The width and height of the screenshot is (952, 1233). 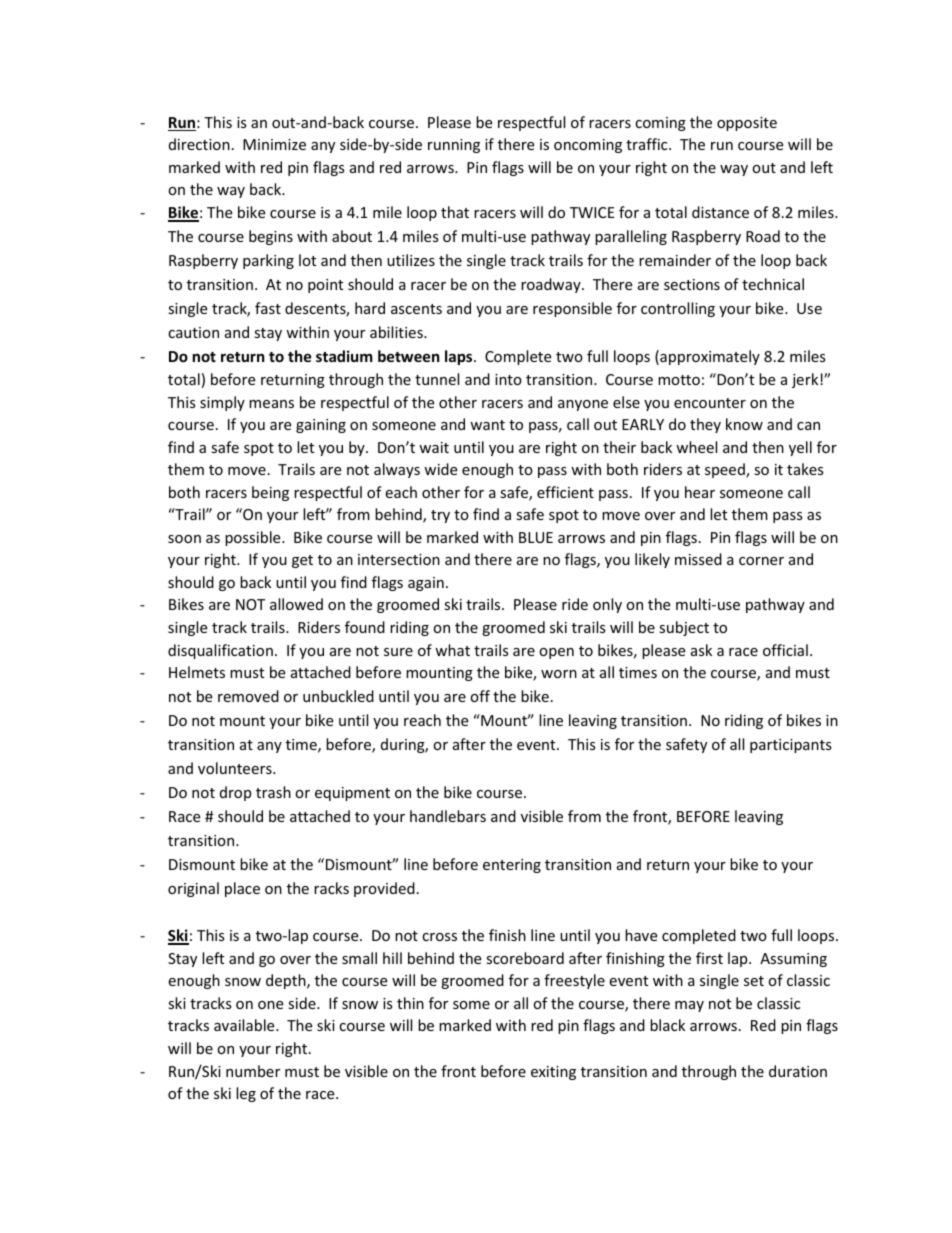 I want to click on place, so click(x=242, y=889).
